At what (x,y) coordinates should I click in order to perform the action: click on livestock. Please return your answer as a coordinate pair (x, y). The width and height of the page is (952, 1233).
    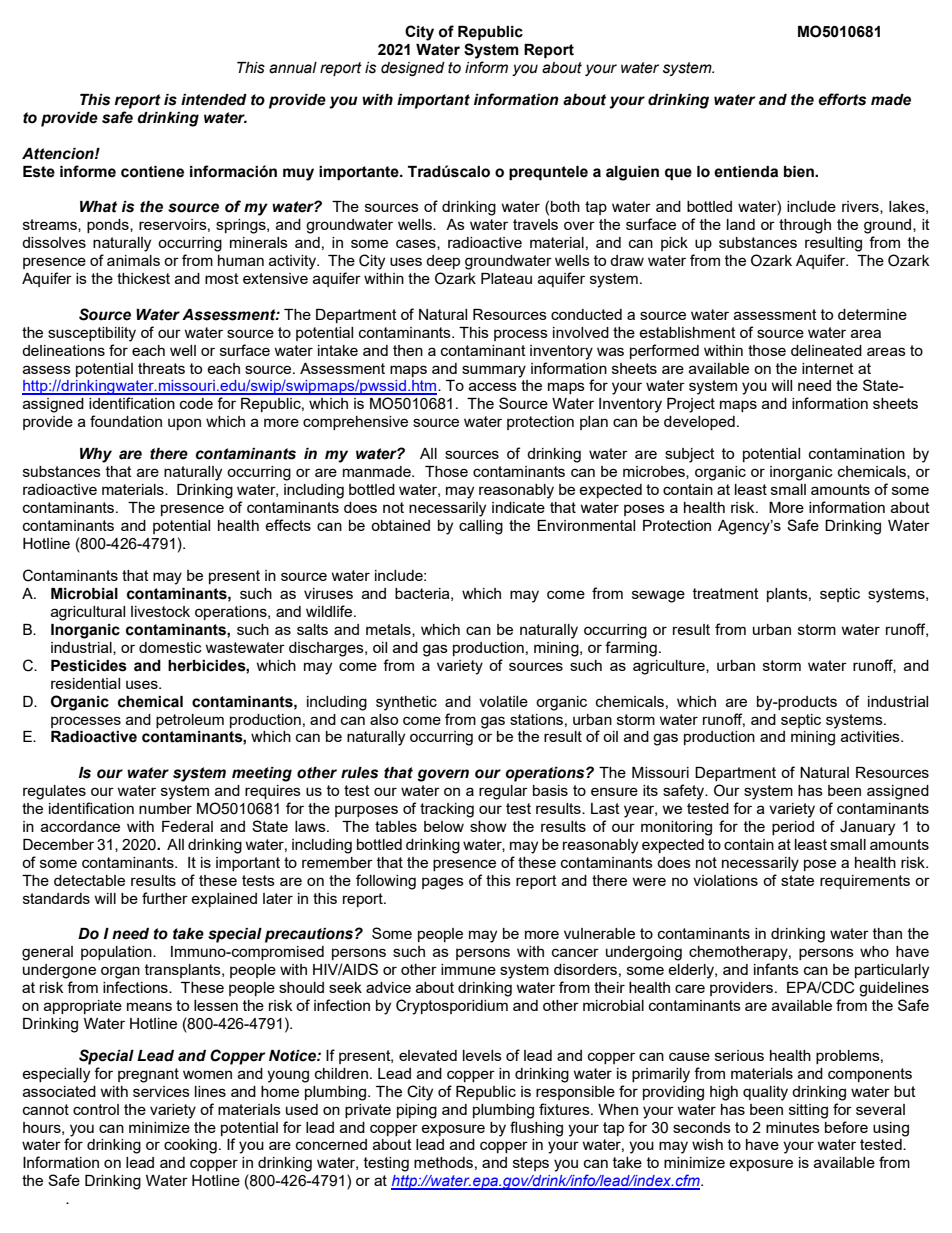
    Looking at the image, I should click on (160, 611).
